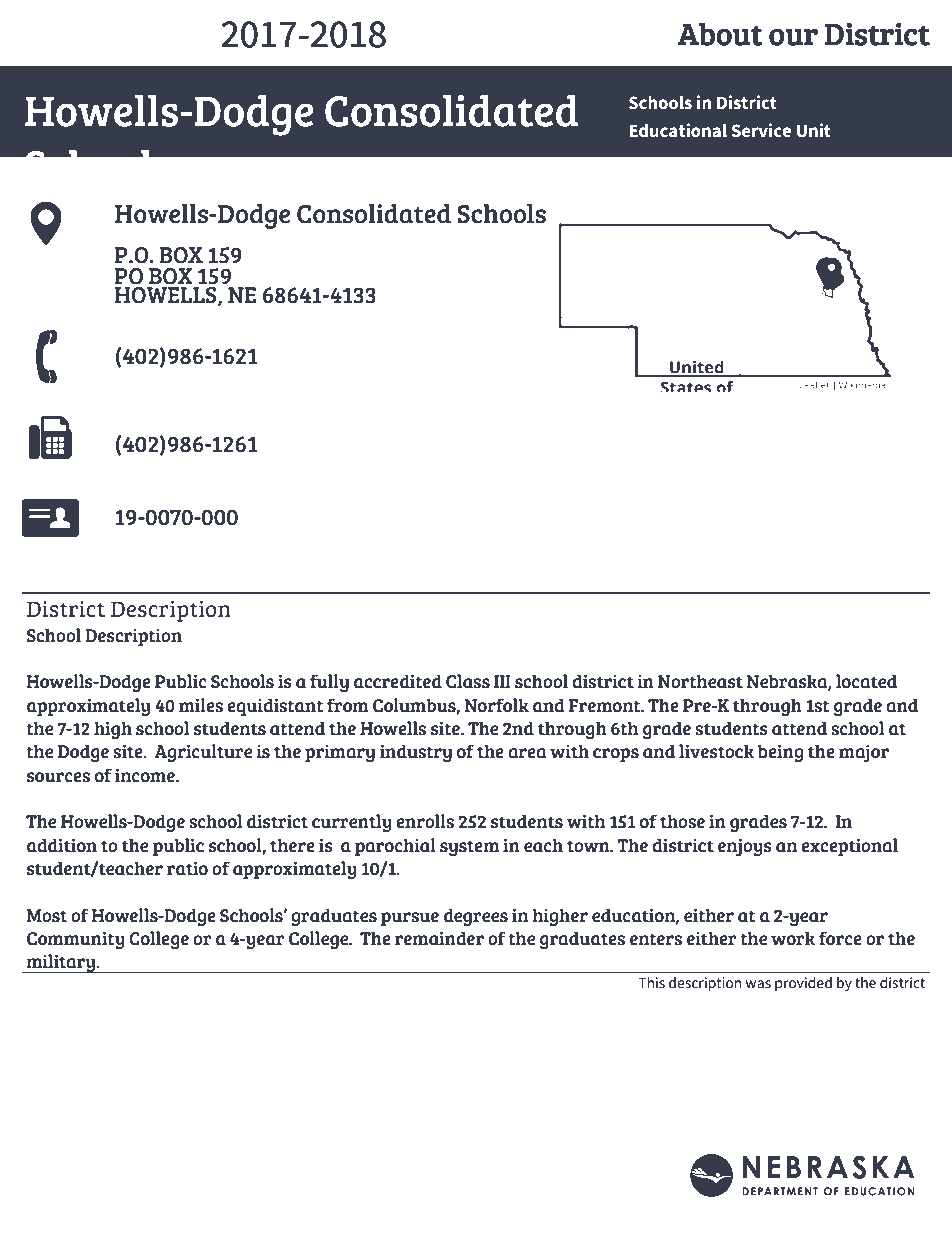 Image resolution: width=952 pixels, height=1233 pixels. What do you see at coordinates (780, 753) in the screenshot?
I see `being` at bounding box center [780, 753].
